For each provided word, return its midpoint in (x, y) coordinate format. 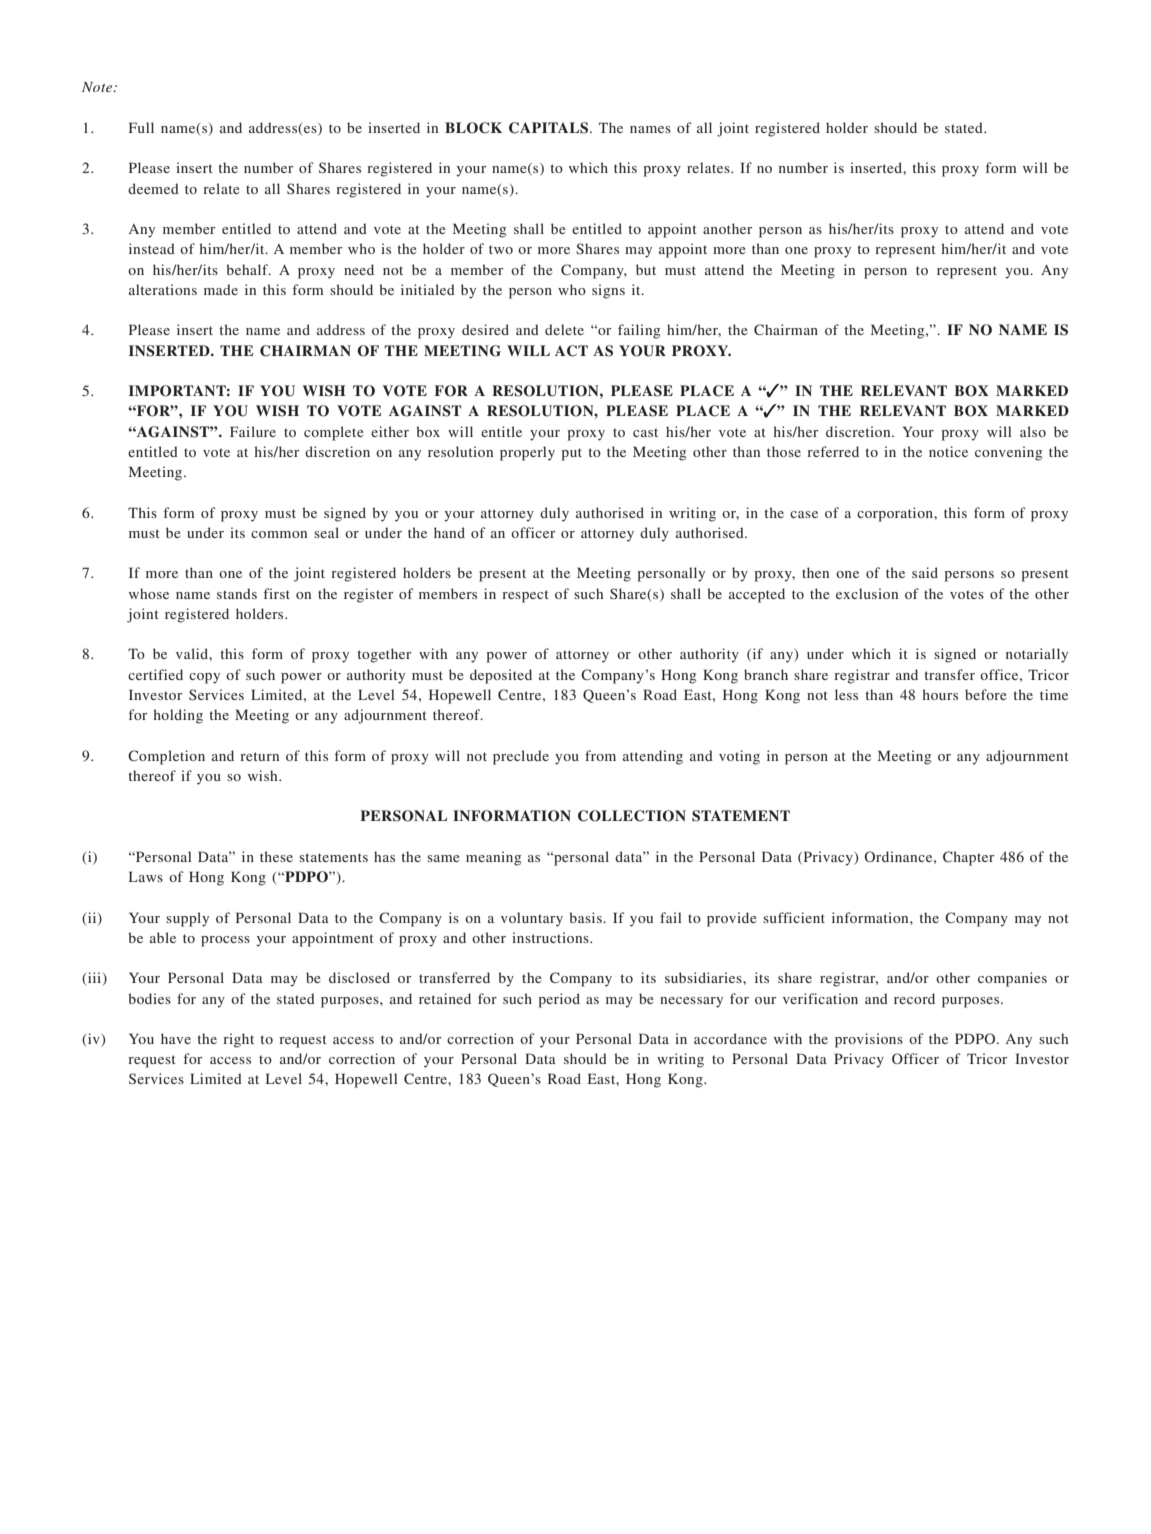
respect (525, 596)
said (925, 572)
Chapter (968, 858)
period (559, 1000)
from (600, 755)
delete (564, 329)
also (1033, 431)
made (221, 289)
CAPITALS (550, 128)
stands (237, 593)
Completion (166, 757)
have (176, 1038)
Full (141, 127)
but (646, 269)
